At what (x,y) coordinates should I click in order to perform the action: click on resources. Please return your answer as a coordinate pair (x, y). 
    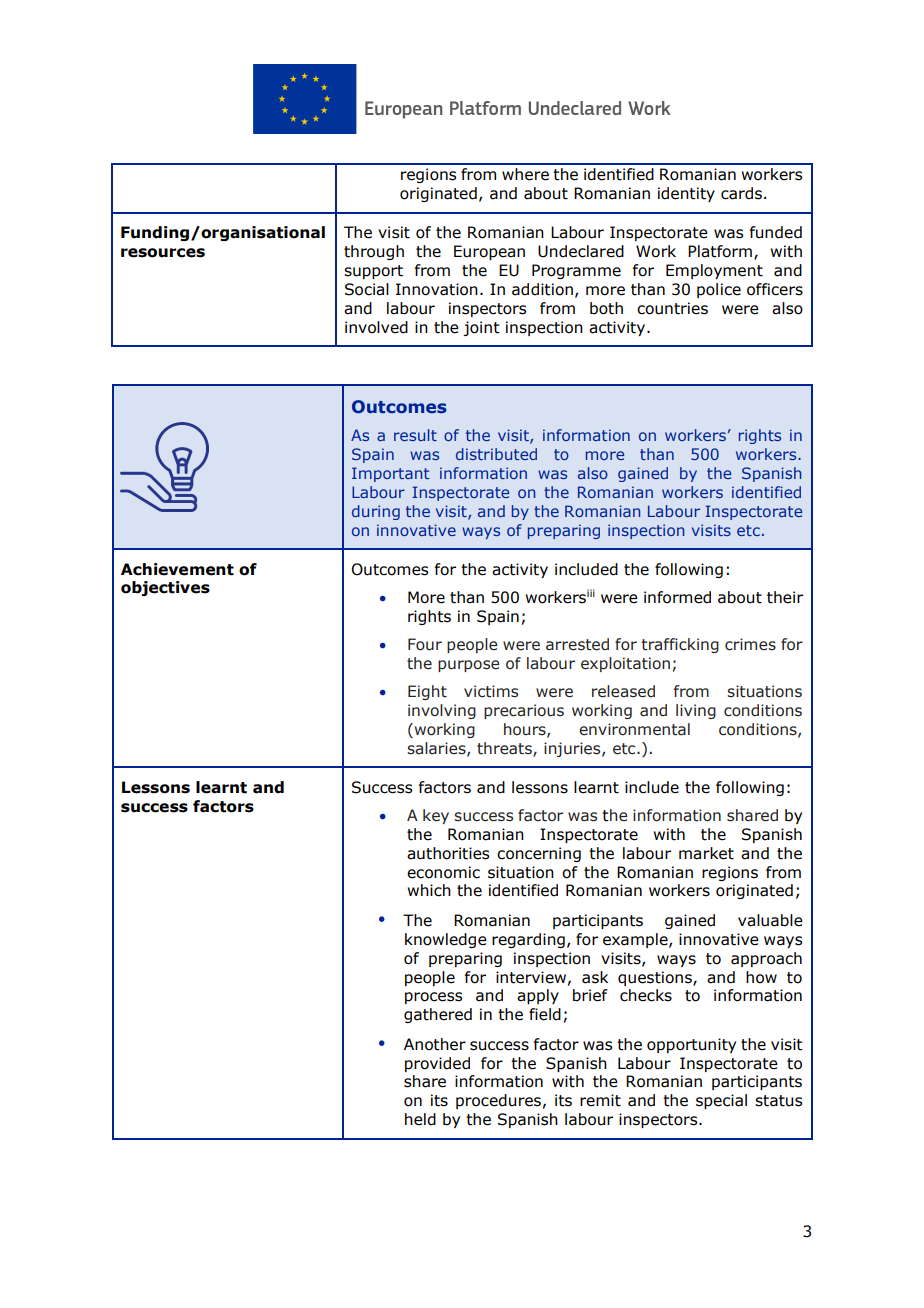
    Looking at the image, I should click on (163, 253).
